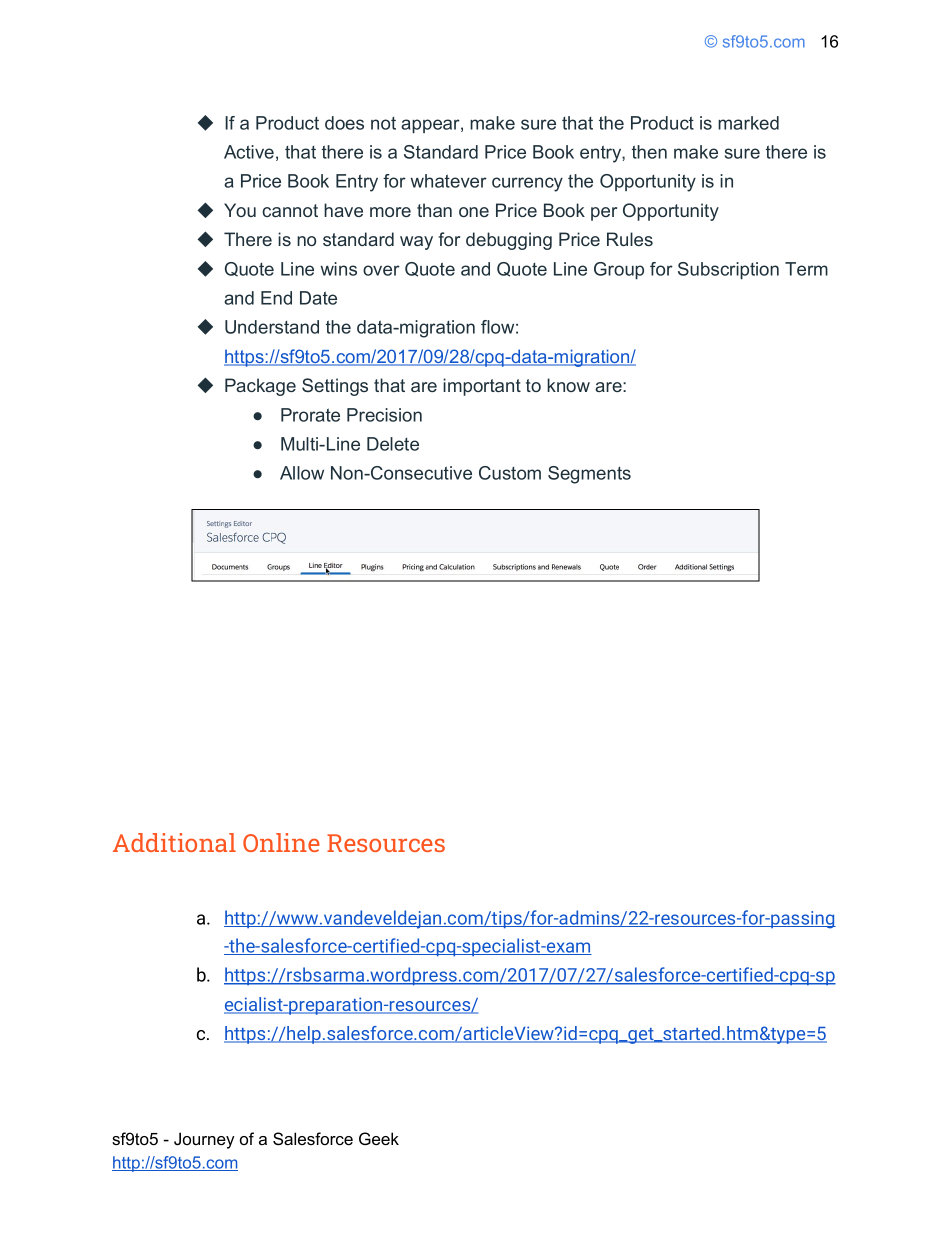 Image resolution: width=952 pixels, height=1233 pixels. I want to click on marked, so click(748, 123).
